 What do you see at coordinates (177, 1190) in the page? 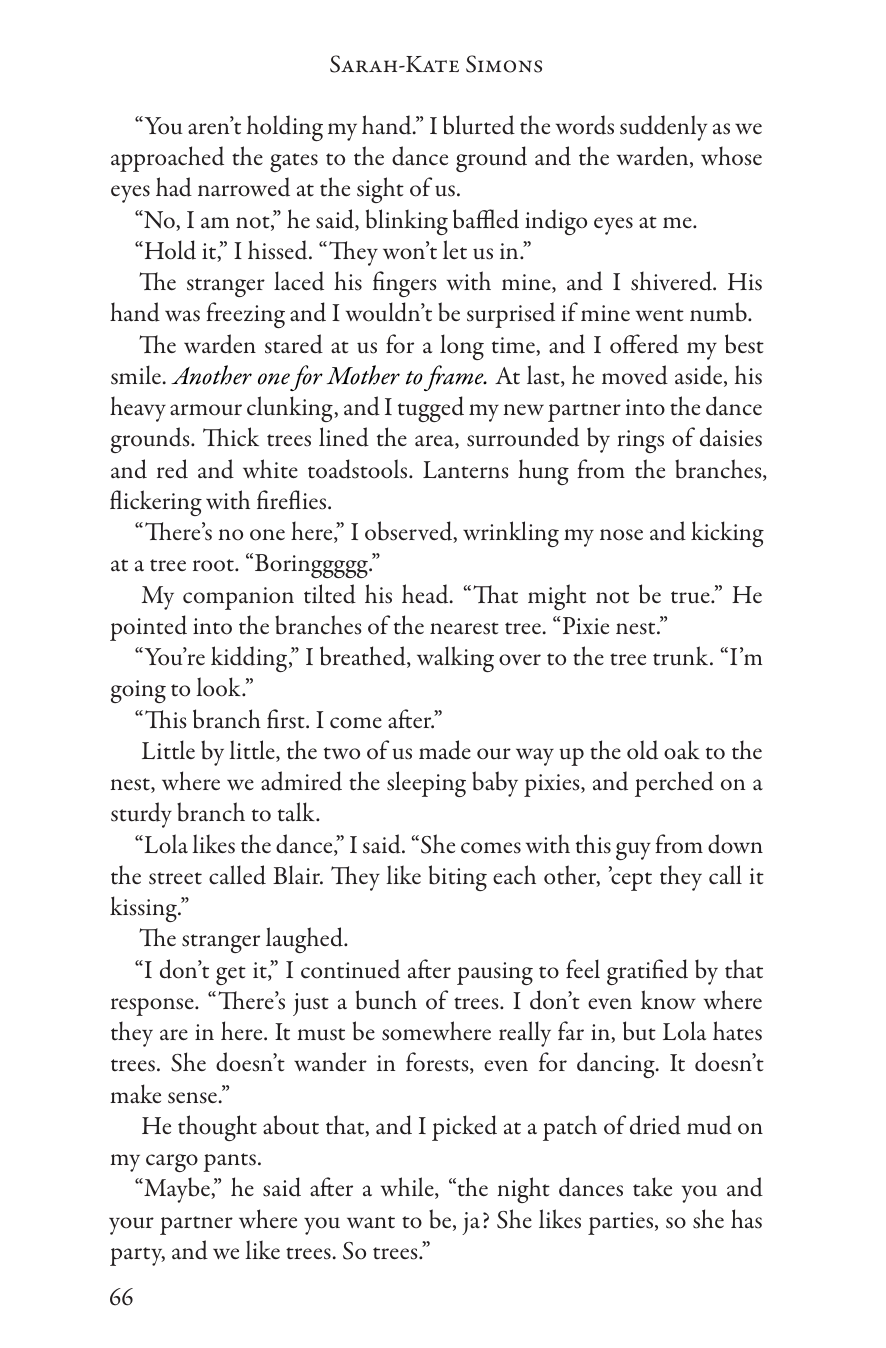
I see `Maybe` at bounding box center [177, 1190].
